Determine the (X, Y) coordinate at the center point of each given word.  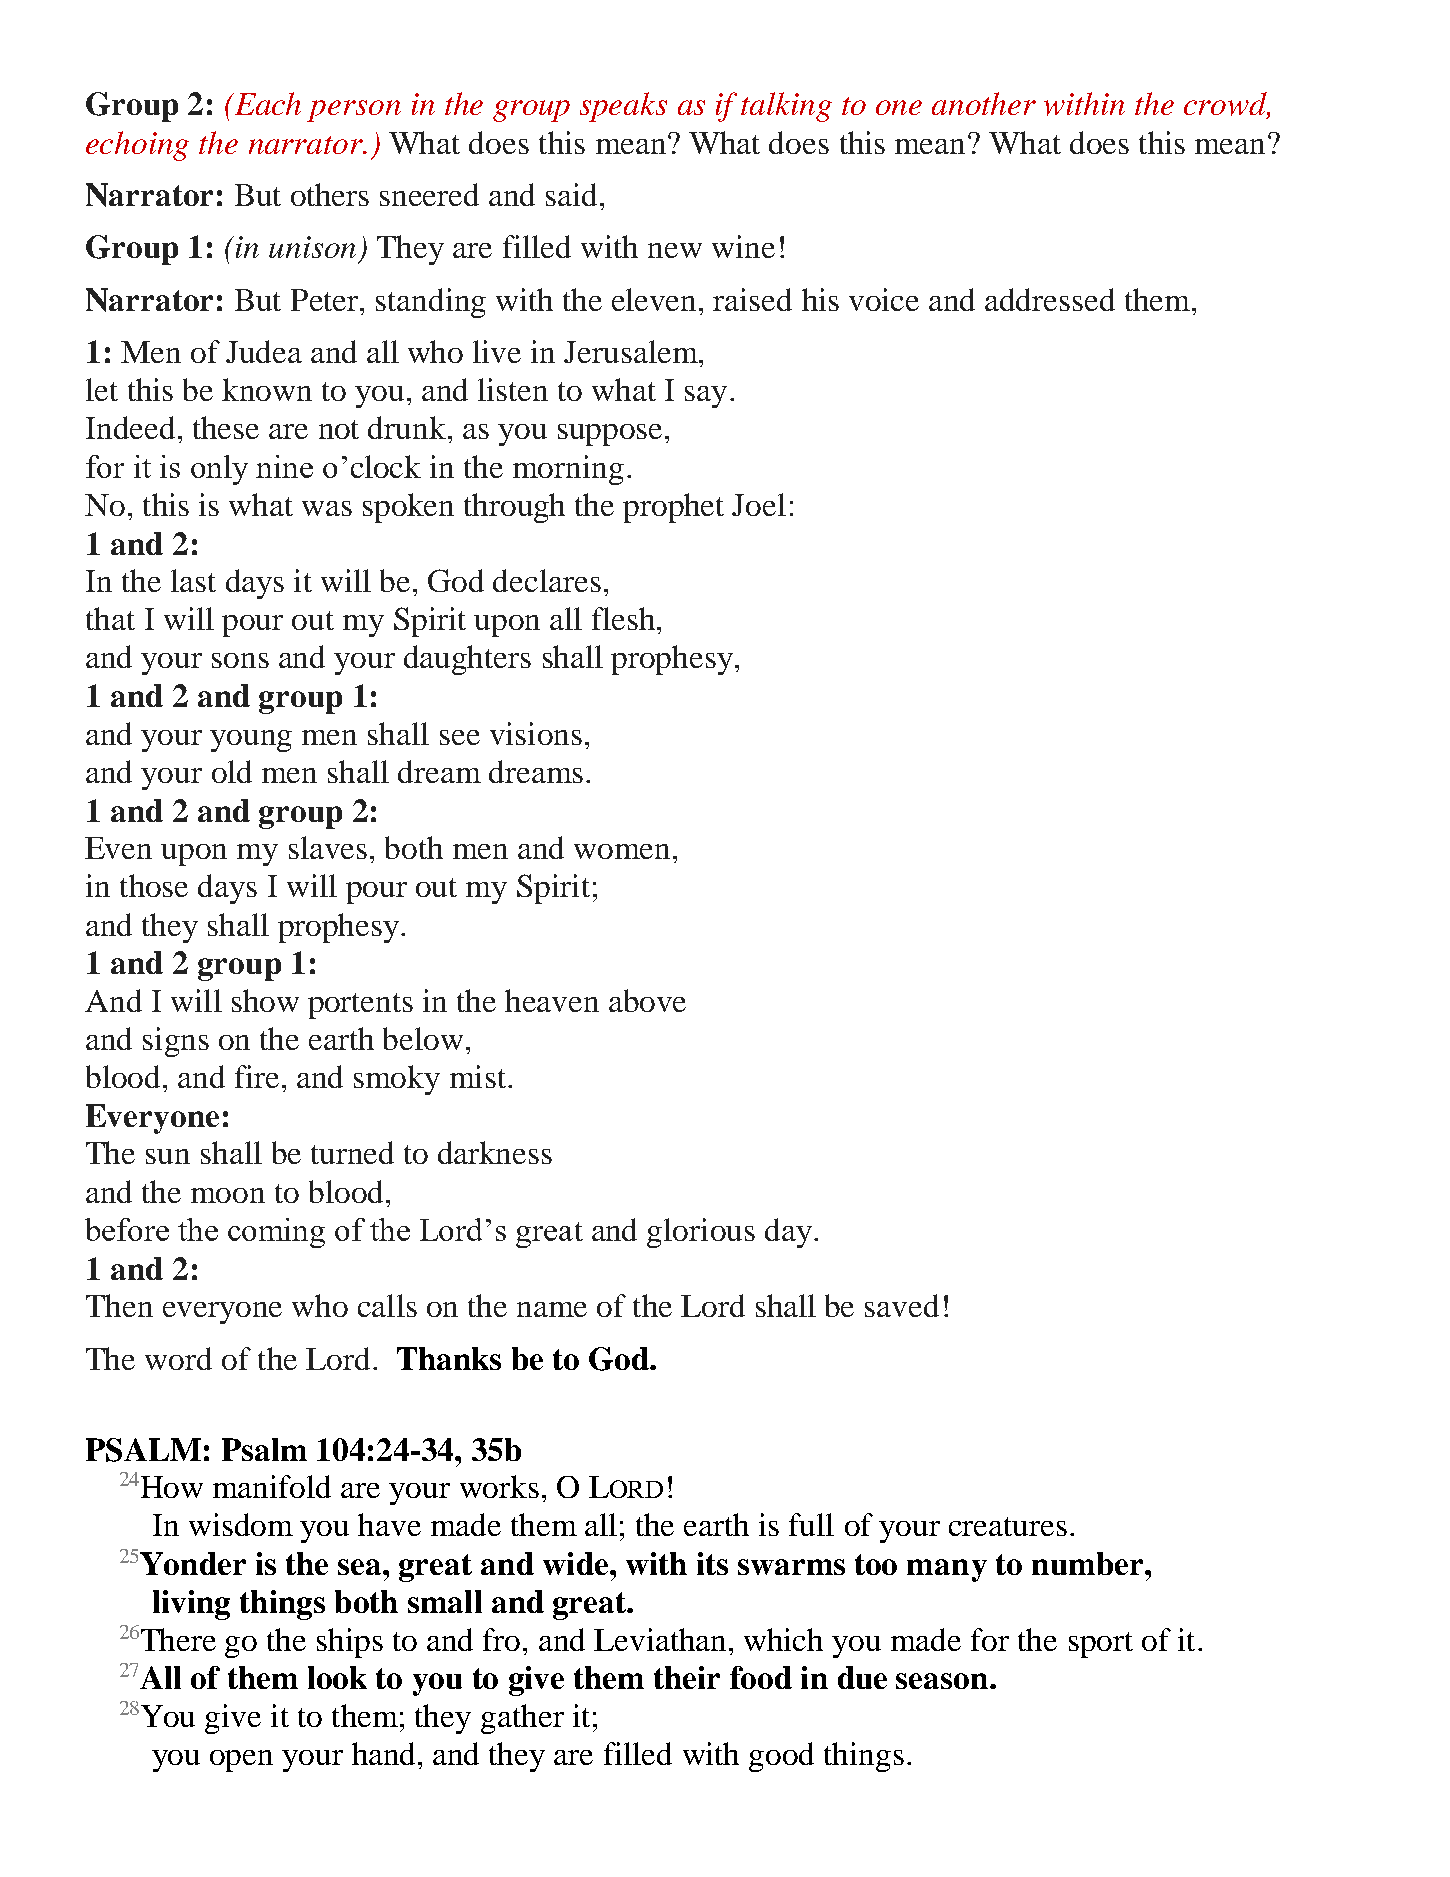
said (571, 194)
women (622, 851)
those (154, 885)
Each (266, 103)
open (241, 1761)
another (984, 103)
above (647, 1000)
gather (522, 1719)
